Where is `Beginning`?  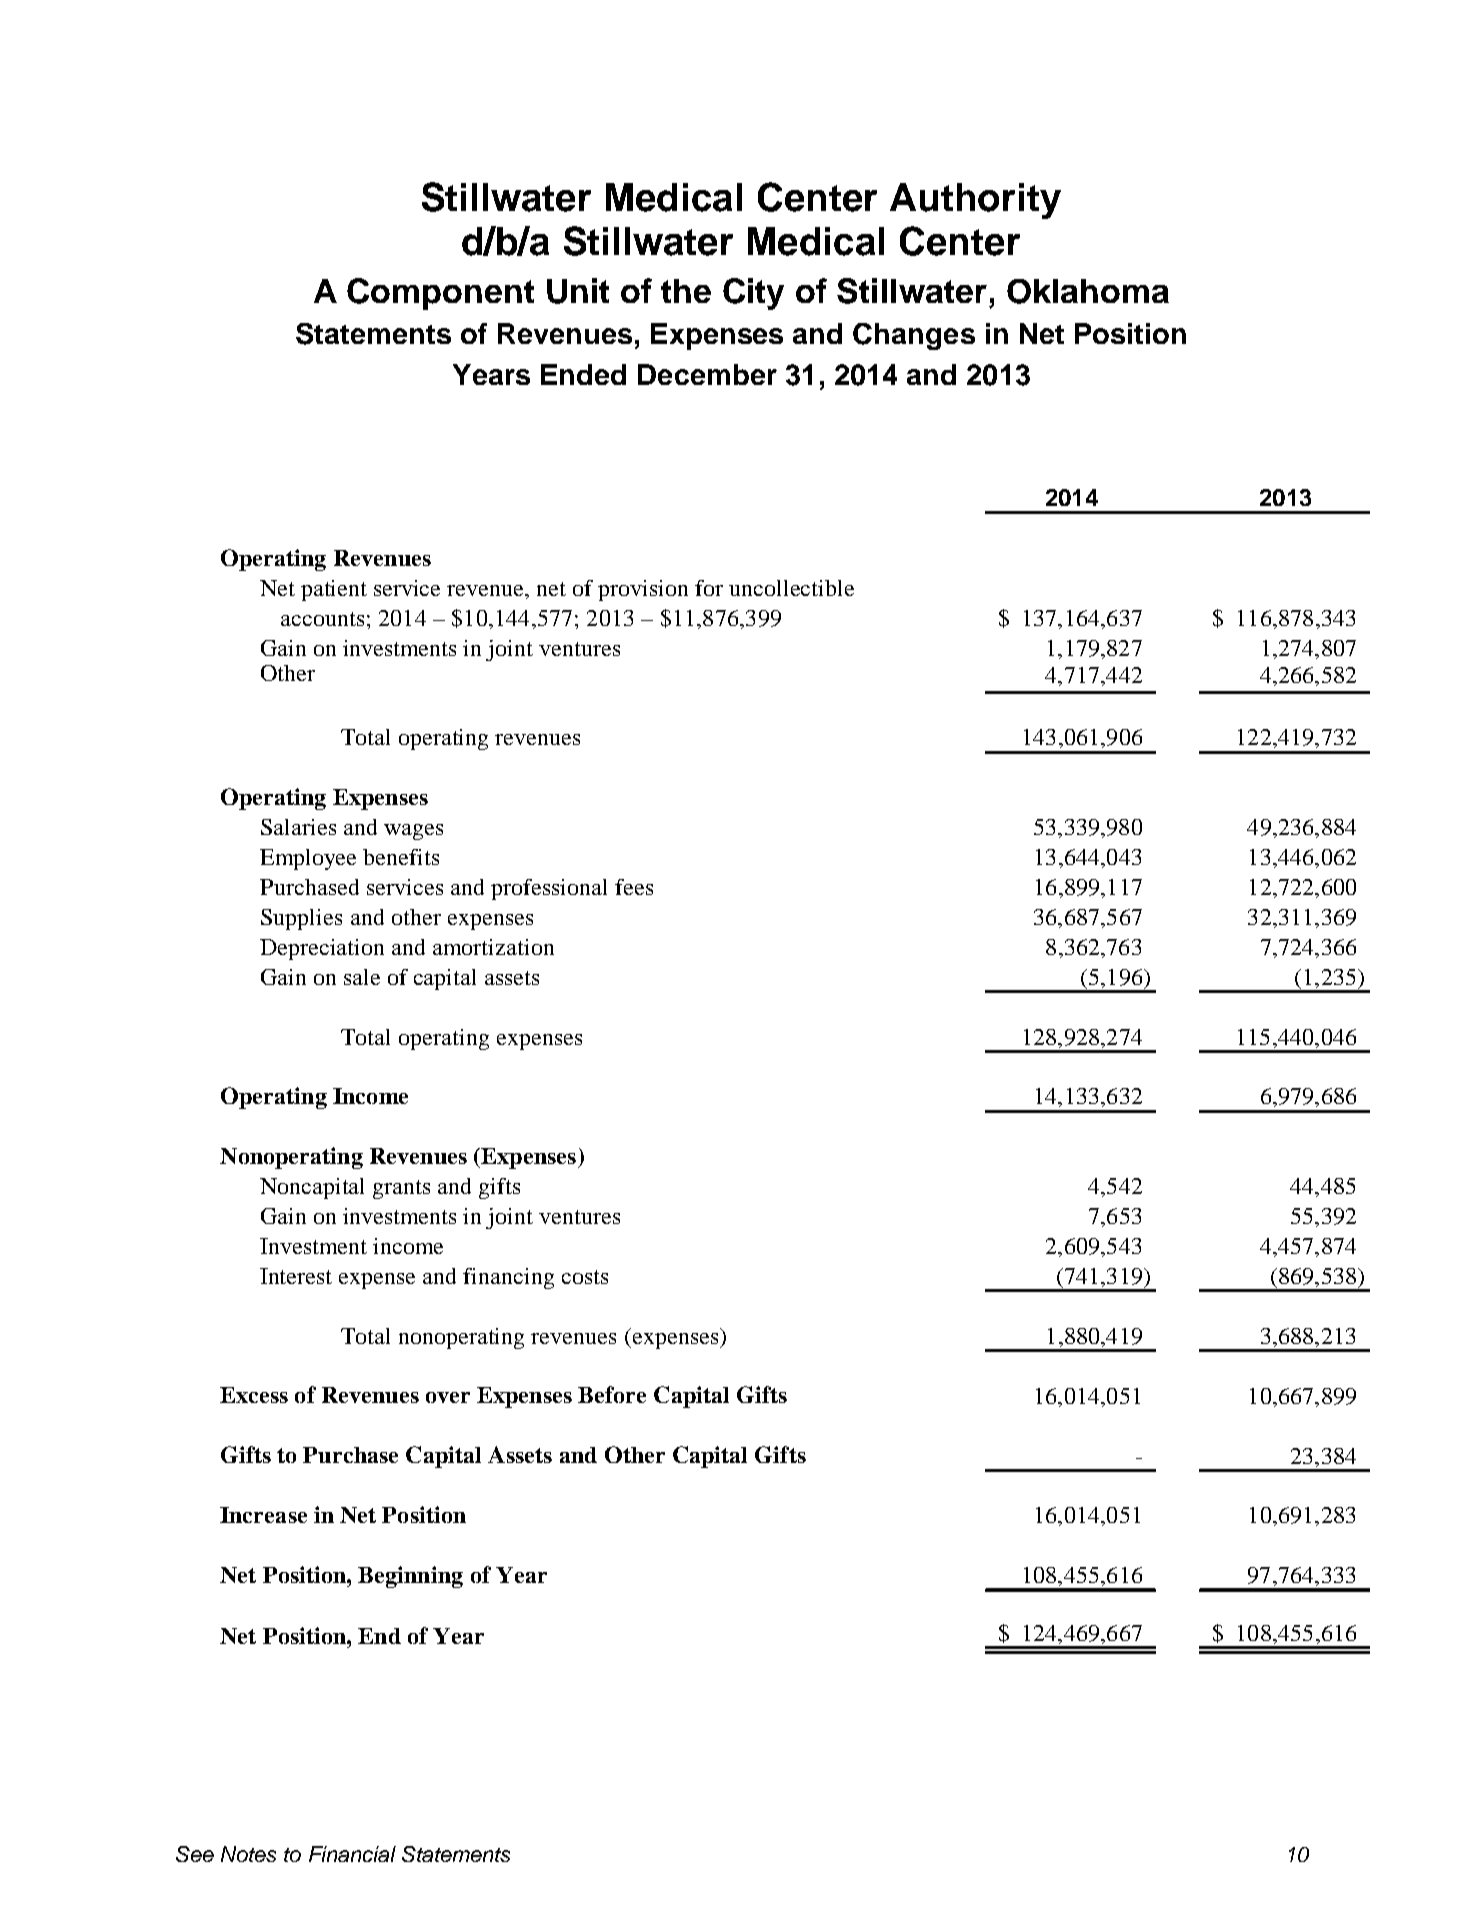
Beginning is located at coordinates (410, 1577).
